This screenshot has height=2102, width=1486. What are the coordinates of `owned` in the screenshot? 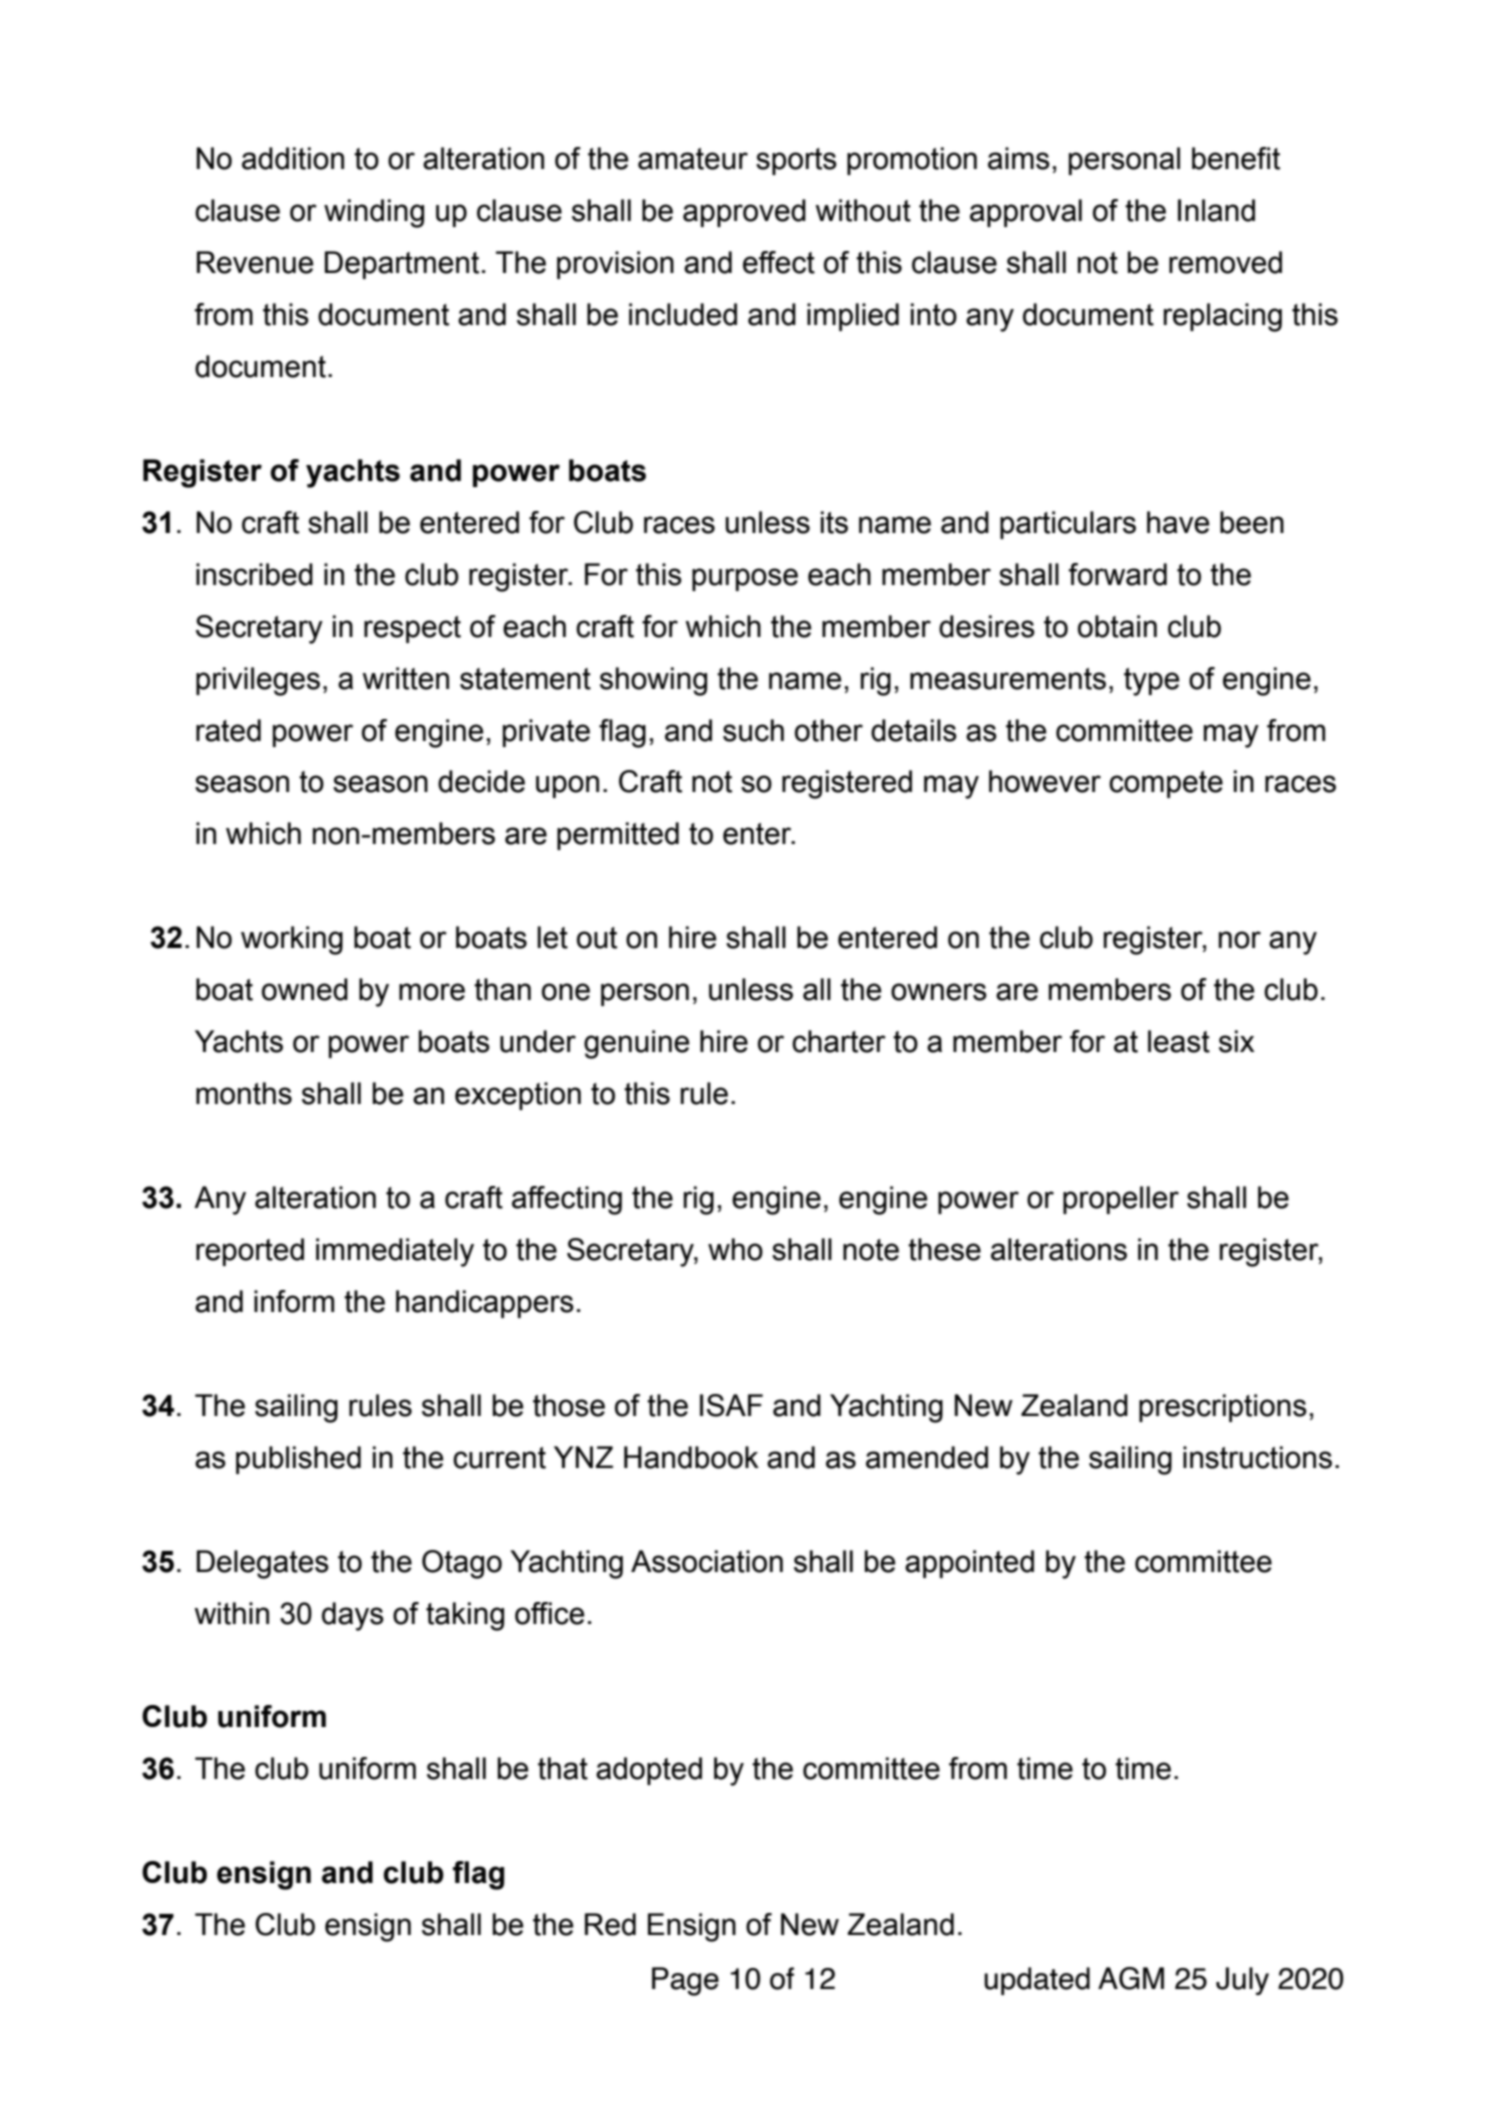 It's located at (305, 989).
